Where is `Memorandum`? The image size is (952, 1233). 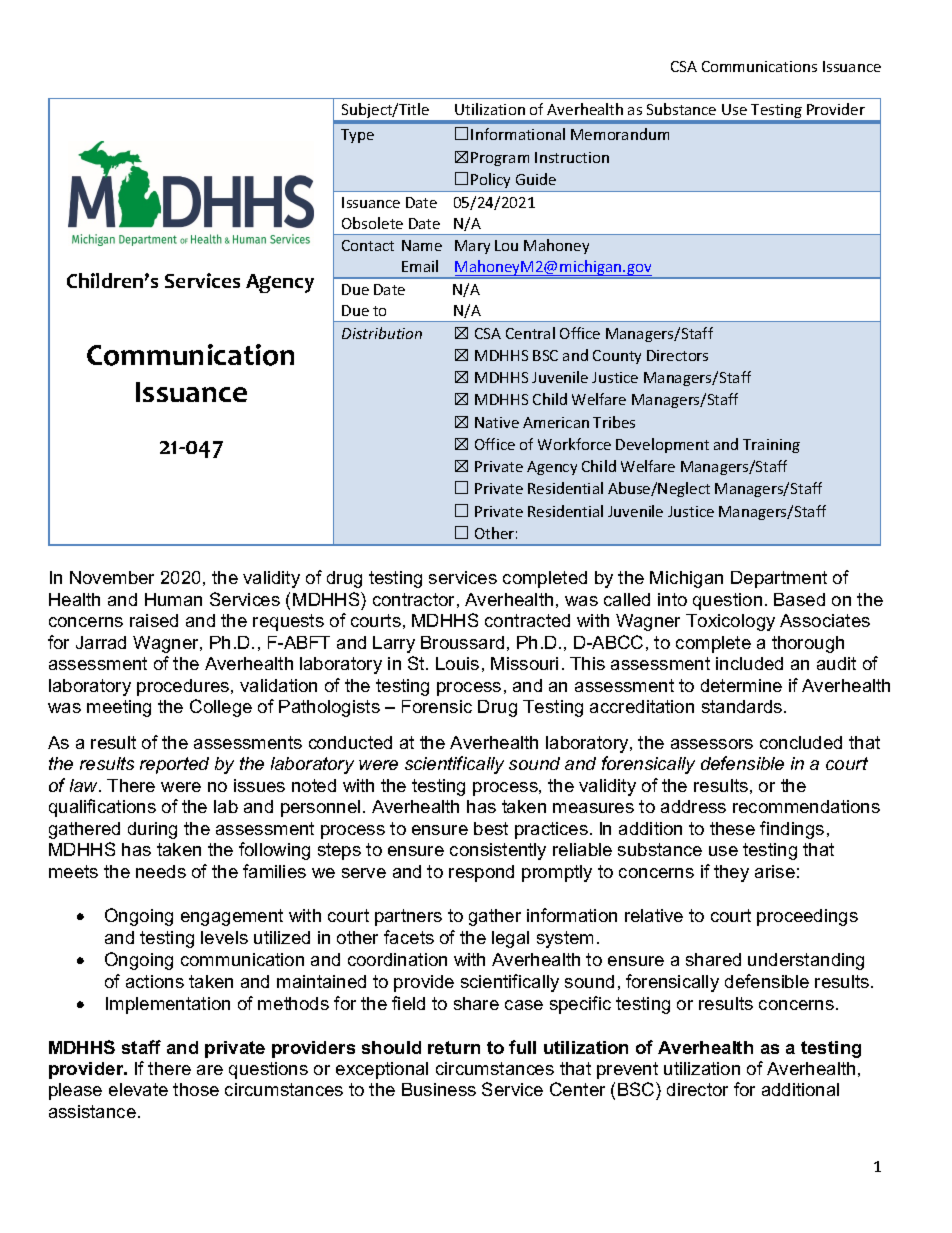
Memorandum is located at coordinates (620, 134).
